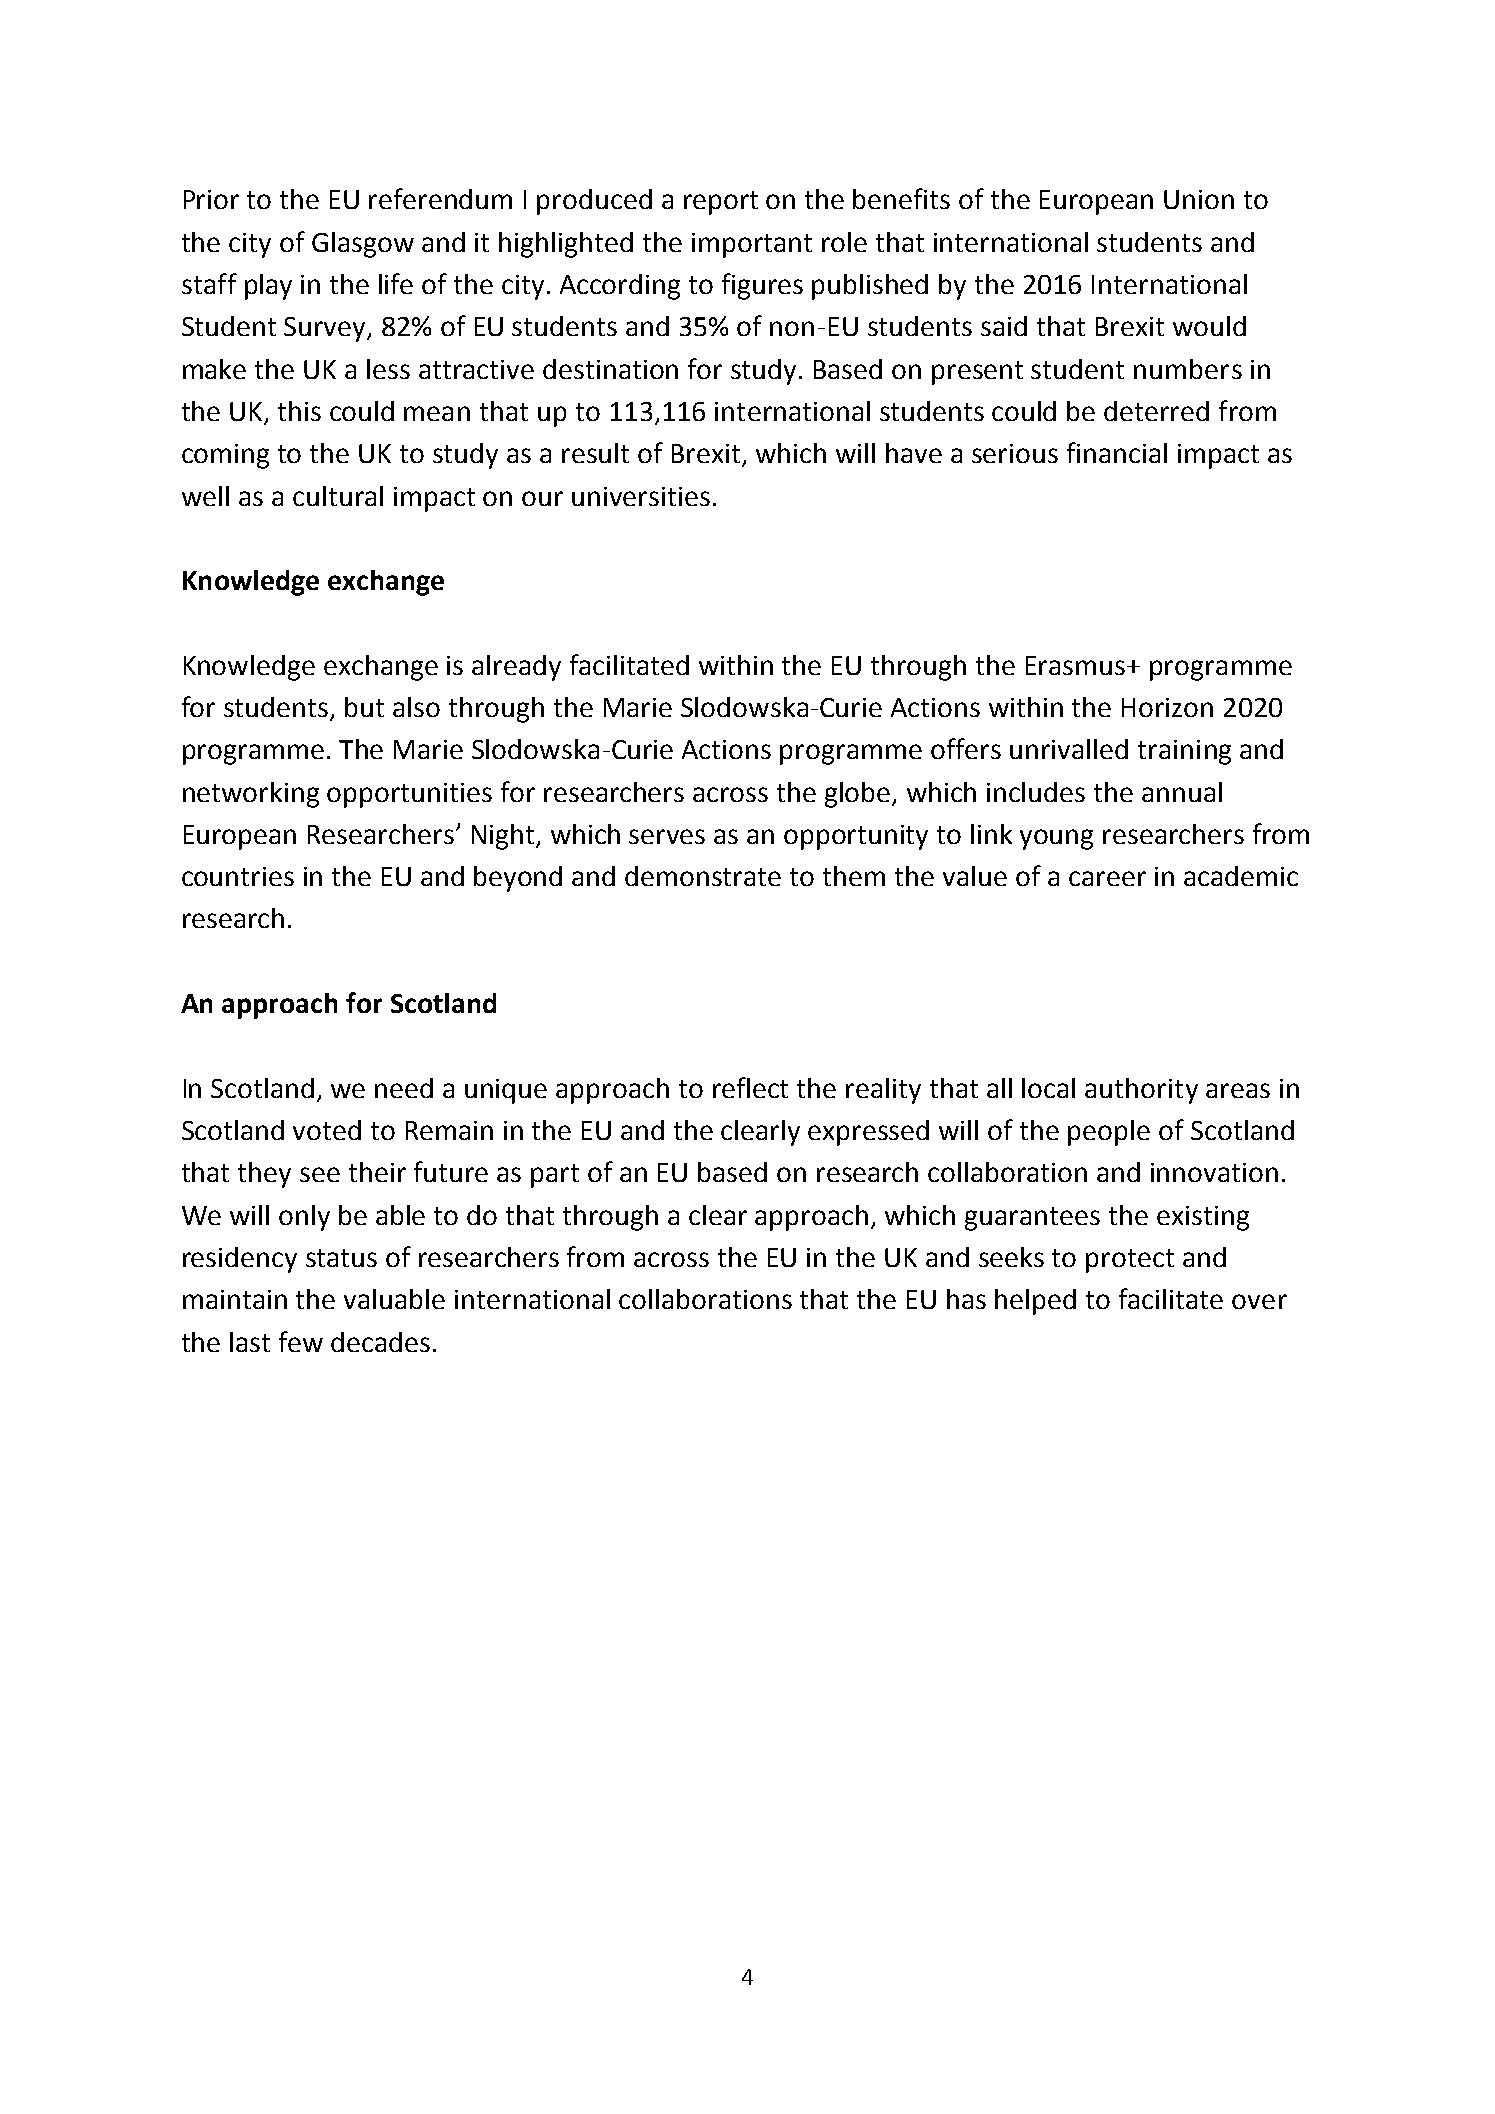  What do you see at coordinates (363, 245) in the screenshot?
I see `Glasgow` at bounding box center [363, 245].
